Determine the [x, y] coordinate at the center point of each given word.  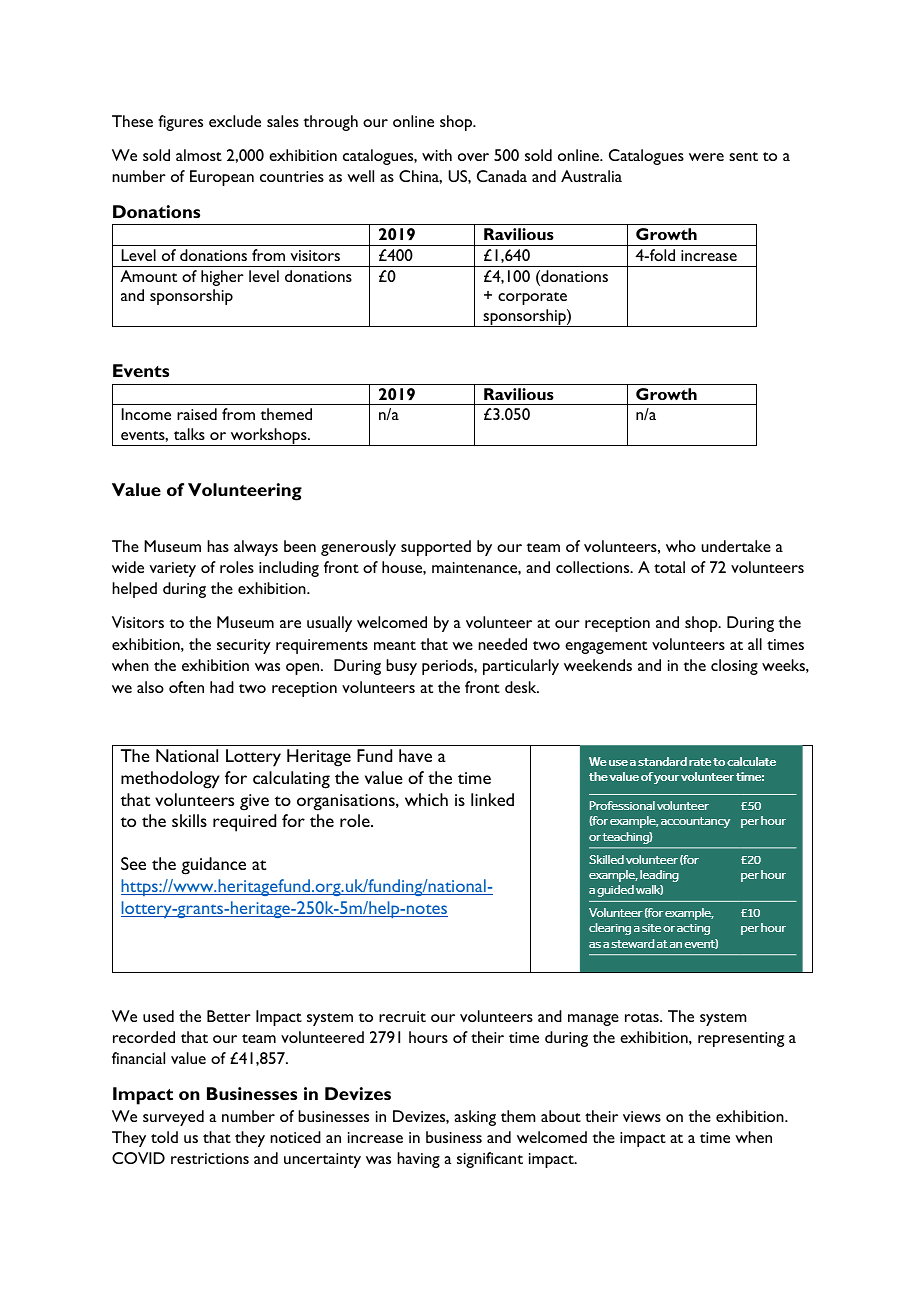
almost [199, 155]
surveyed [173, 1118]
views [642, 1116]
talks [189, 434]
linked [492, 799]
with [437, 155]
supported [436, 548]
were [706, 157]
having [418, 1160]
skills [189, 820]
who [681, 546]
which [426, 799]
